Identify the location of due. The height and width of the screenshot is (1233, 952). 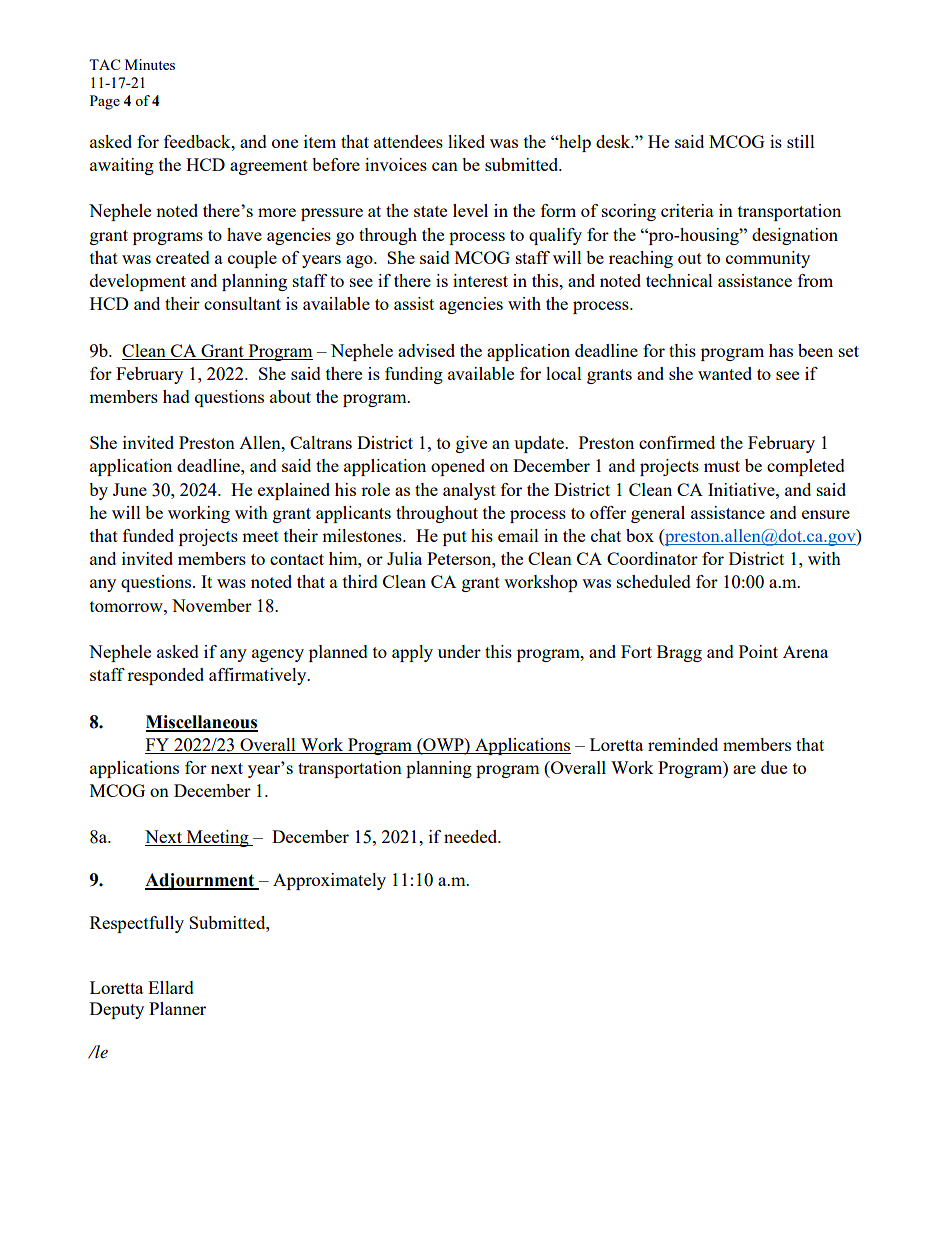
(774, 767).
